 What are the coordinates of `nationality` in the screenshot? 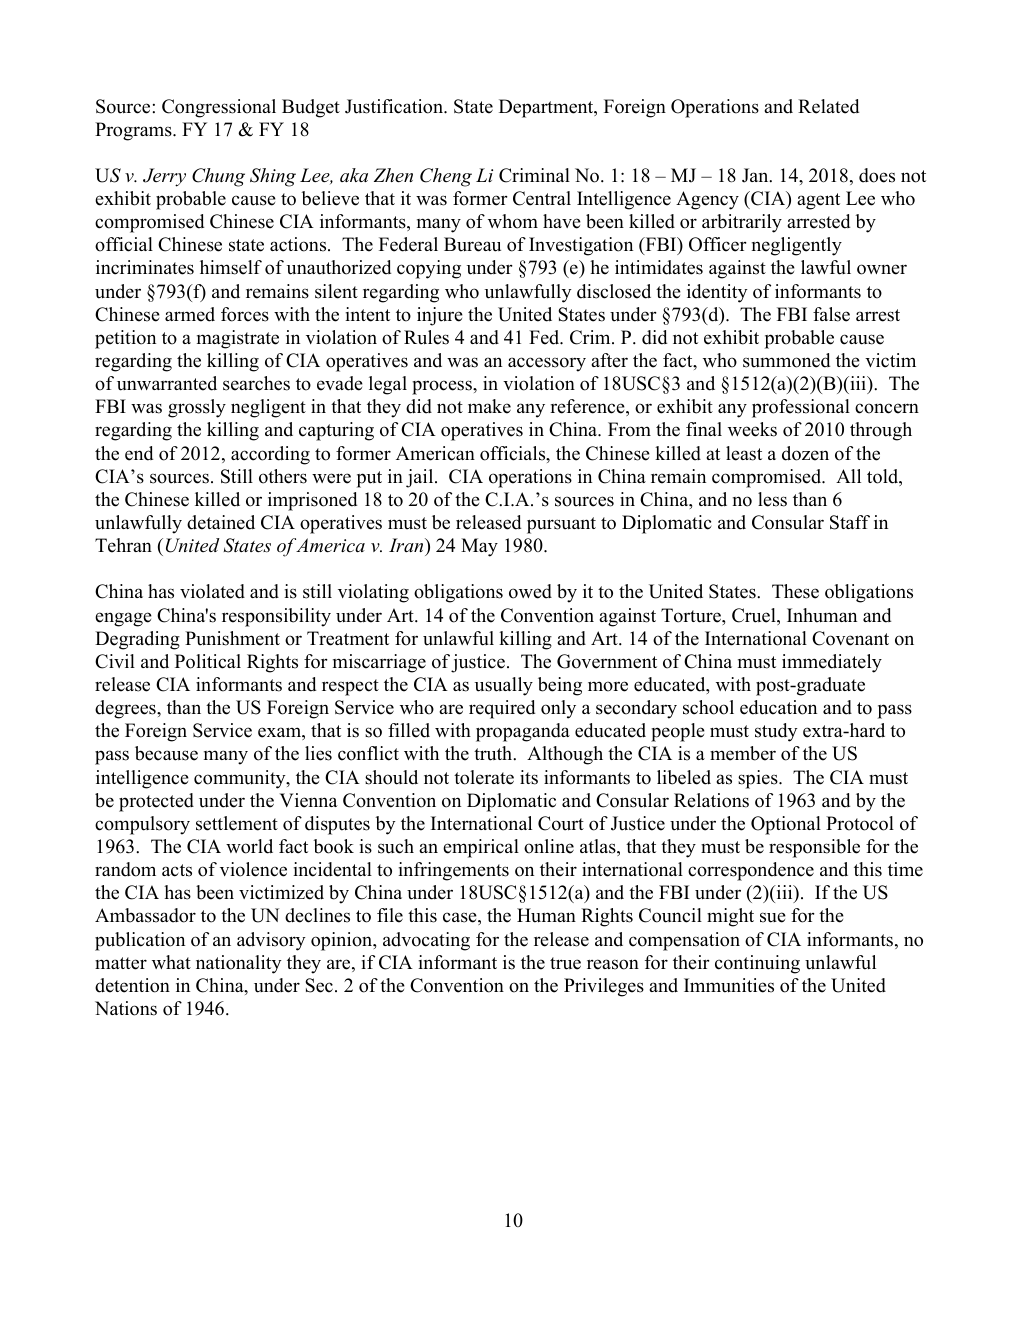 It's located at (239, 964).
